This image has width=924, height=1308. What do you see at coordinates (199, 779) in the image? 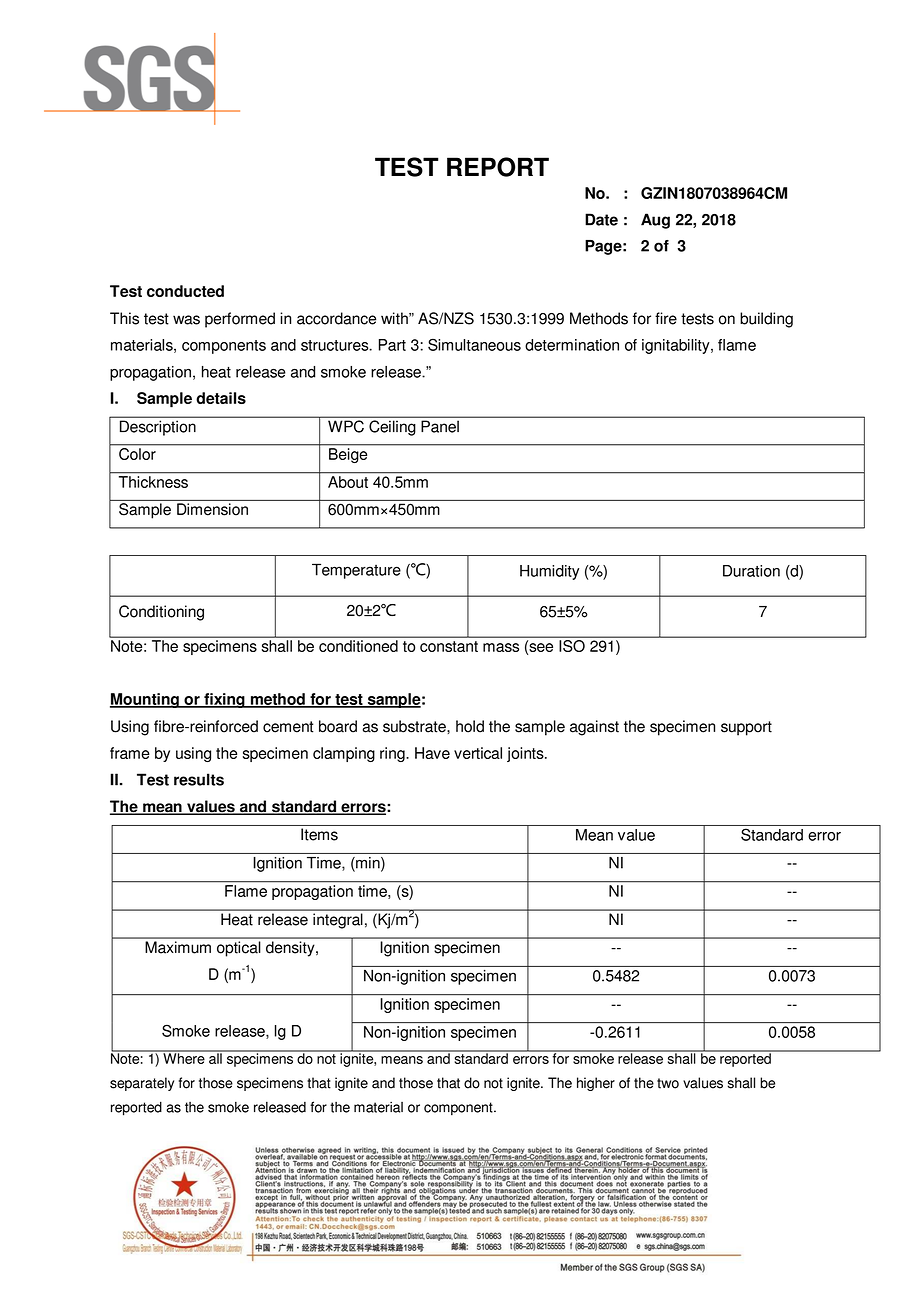
I see `results` at bounding box center [199, 779].
